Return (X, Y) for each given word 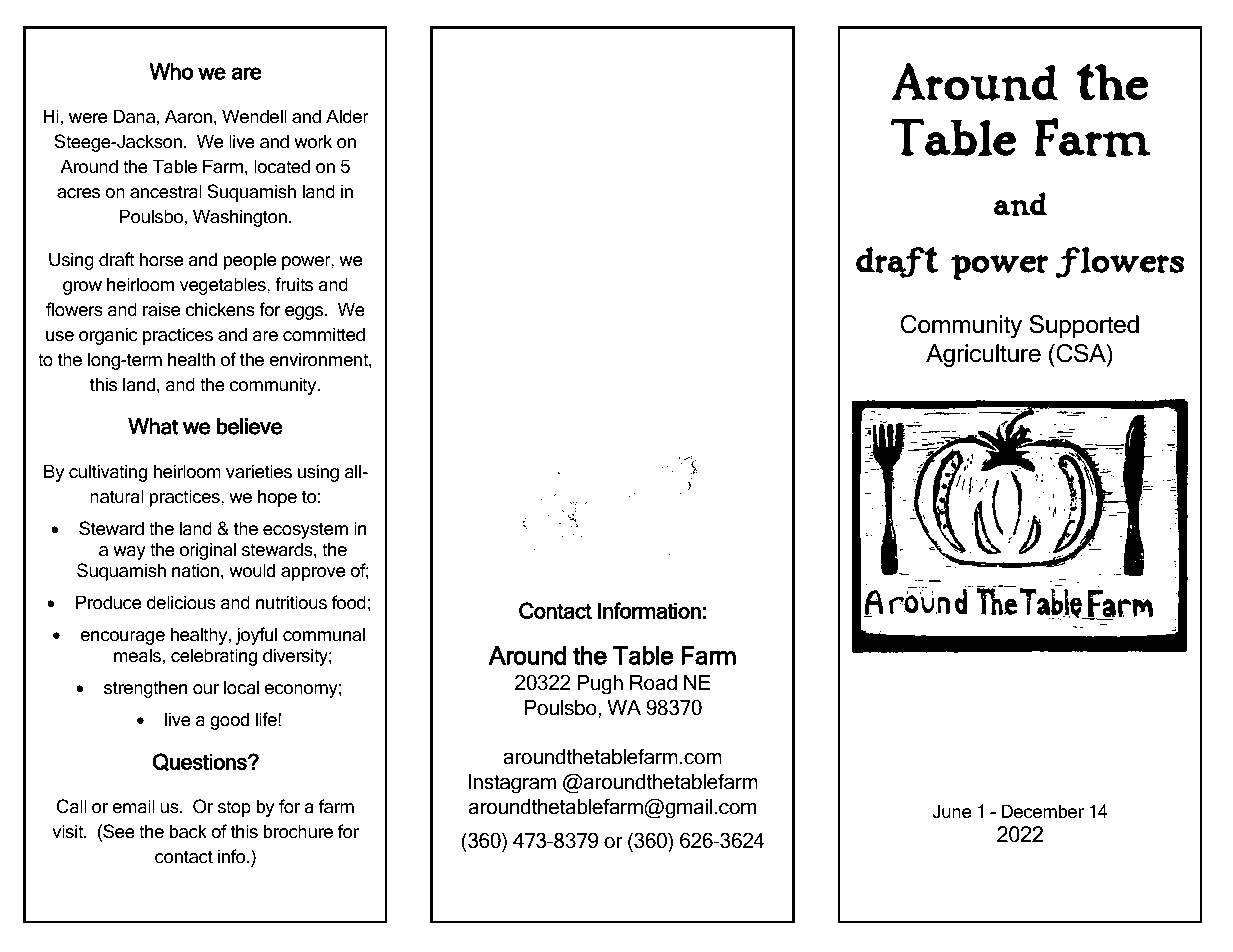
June (952, 811)
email (133, 806)
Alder (347, 116)
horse (161, 259)
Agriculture (983, 356)
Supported (1084, 326)
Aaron (188, 116)
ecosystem (305, 531)
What (153, 426)
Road (653, 683)
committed (324, 334)
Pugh (600, 685)
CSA (1081, 353)
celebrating (214, 657)
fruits (294, 284)
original (208, 551)
